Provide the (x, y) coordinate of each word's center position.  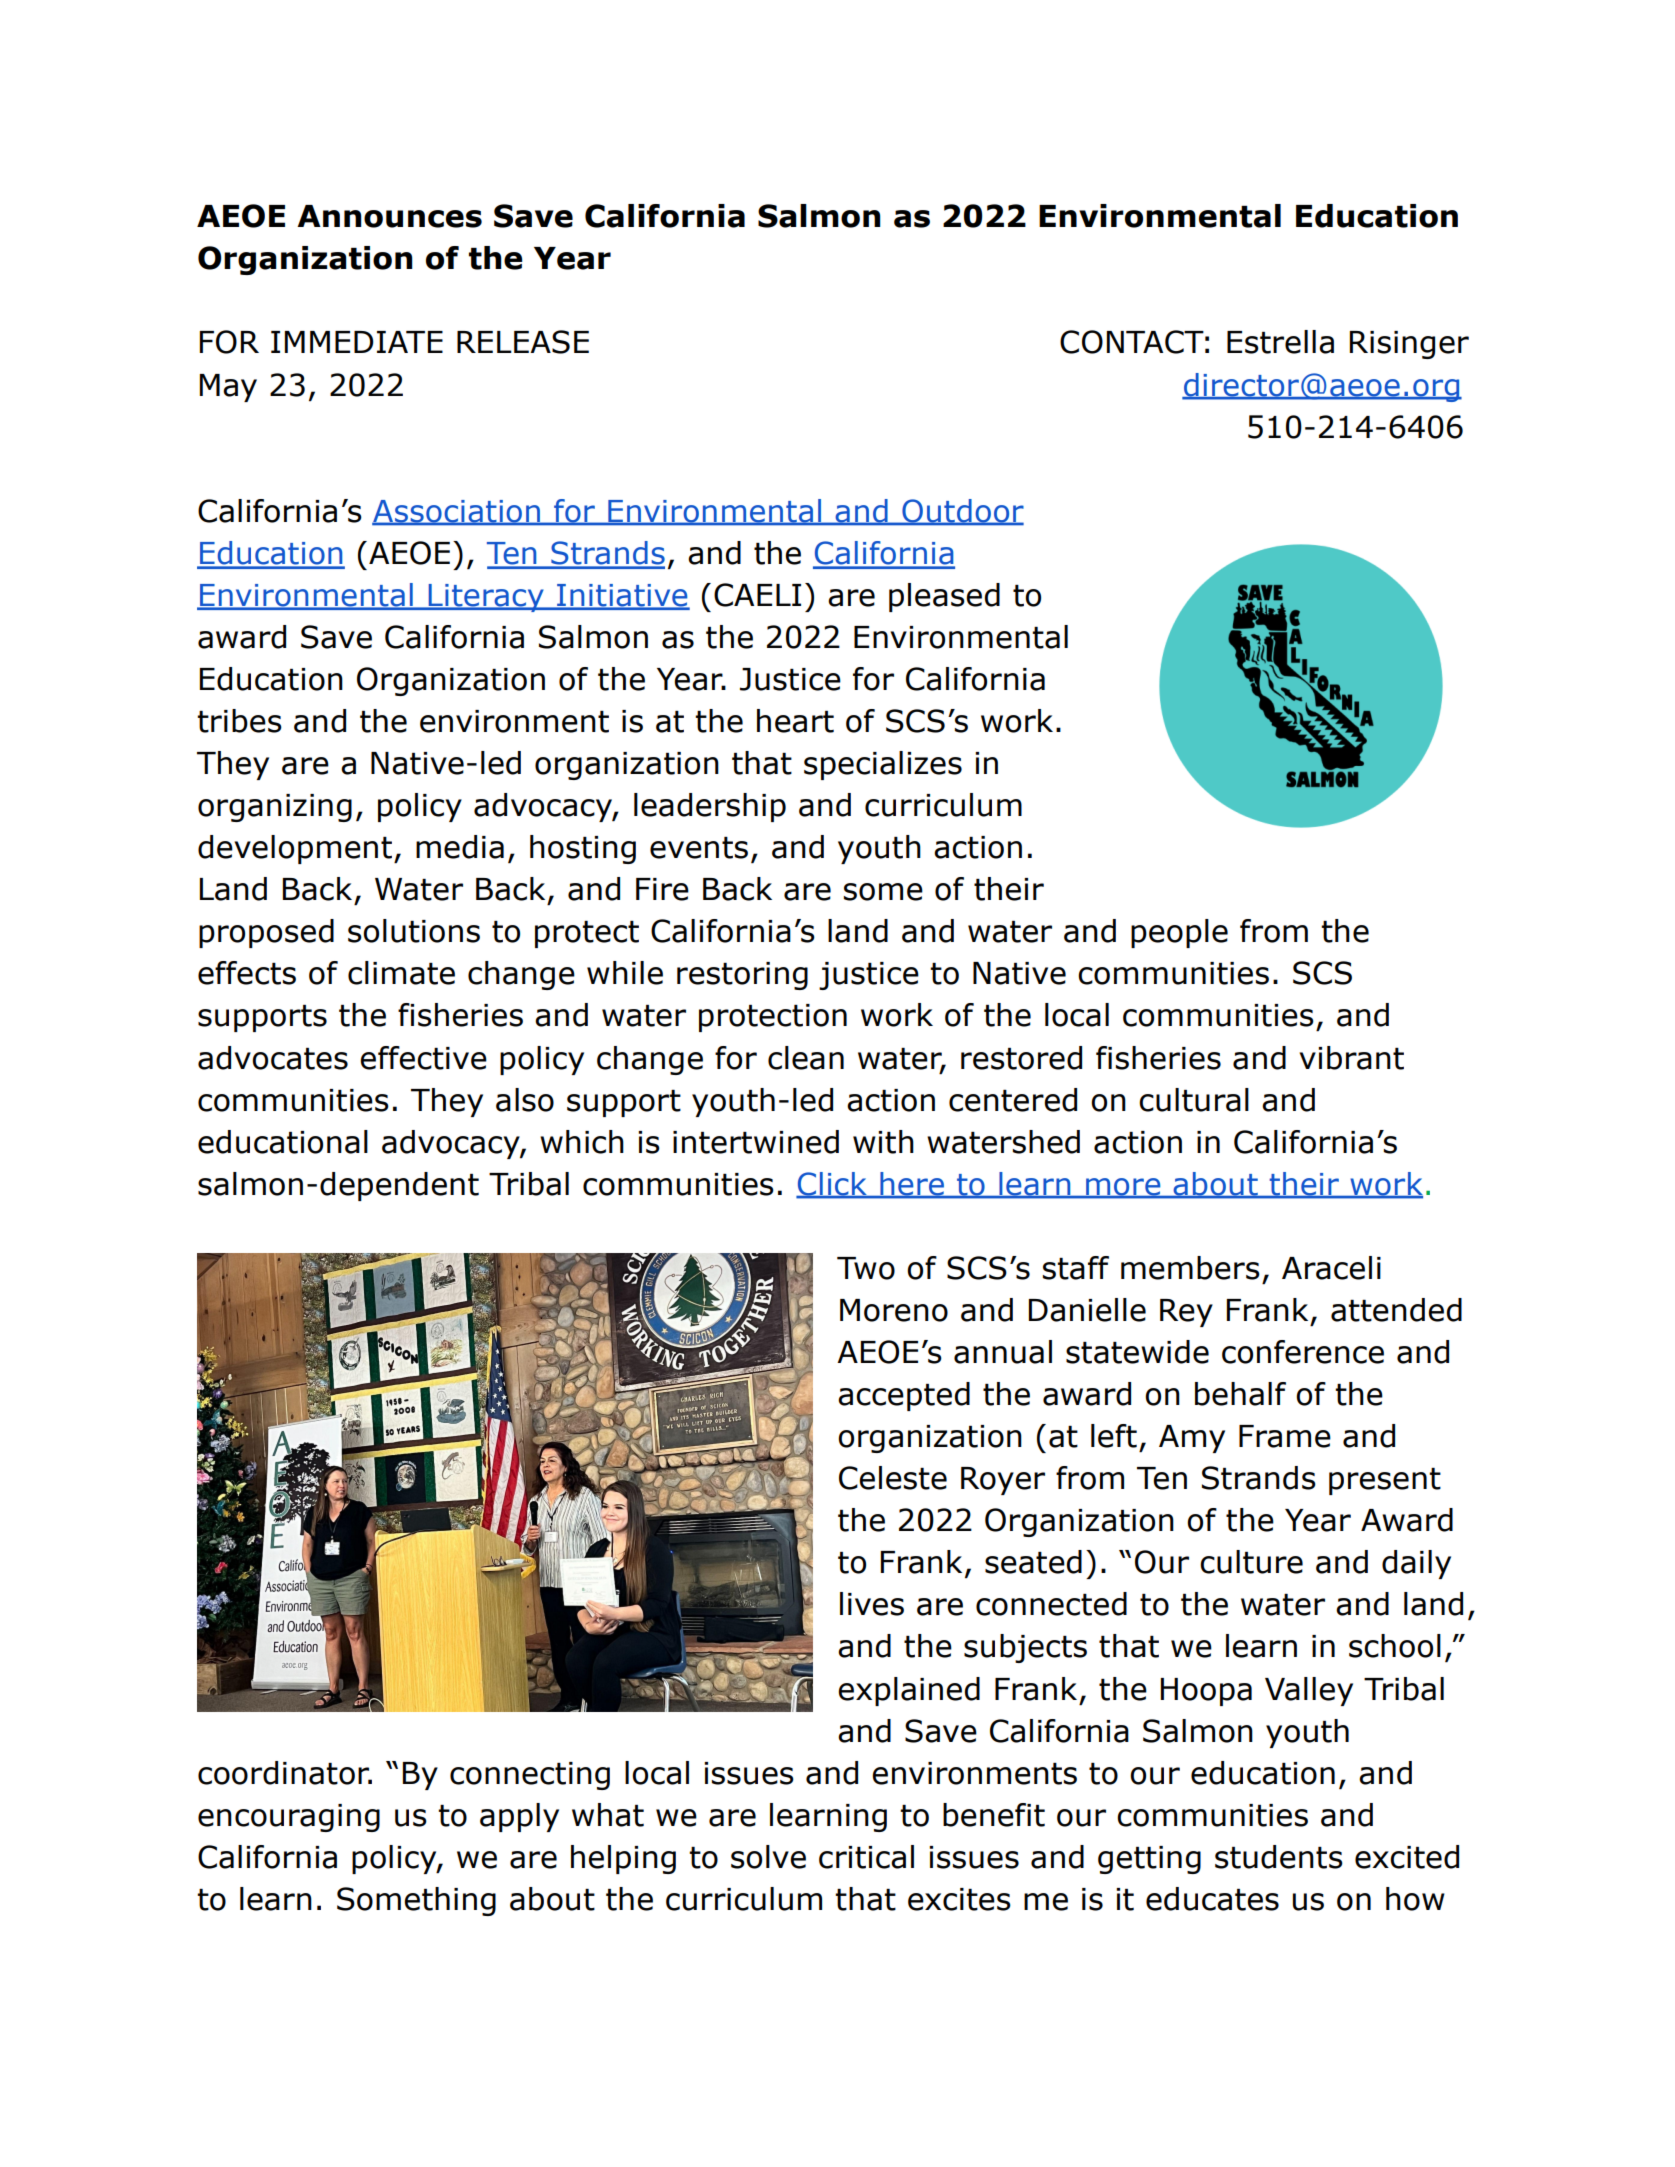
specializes (883, 765)
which (582, 1142)
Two (866, 1268)
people (1179, 933)
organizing (275, 808)
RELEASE (523, 342)
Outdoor (962, 512)
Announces (389, 216)
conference (1303, 1352)
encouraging (289, 1818)
